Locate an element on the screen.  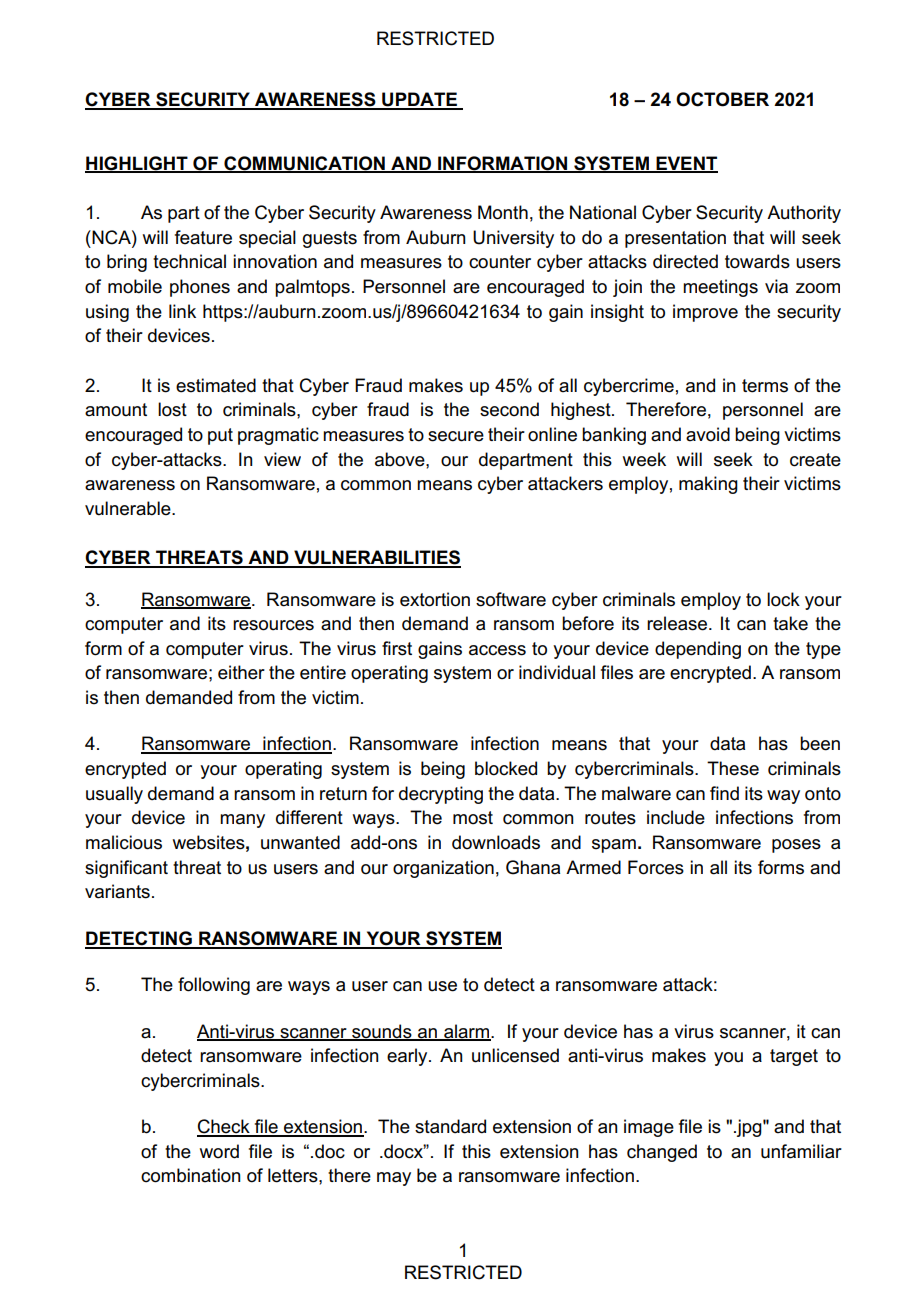
OCTOBER is located at coordinates (722, 99).
